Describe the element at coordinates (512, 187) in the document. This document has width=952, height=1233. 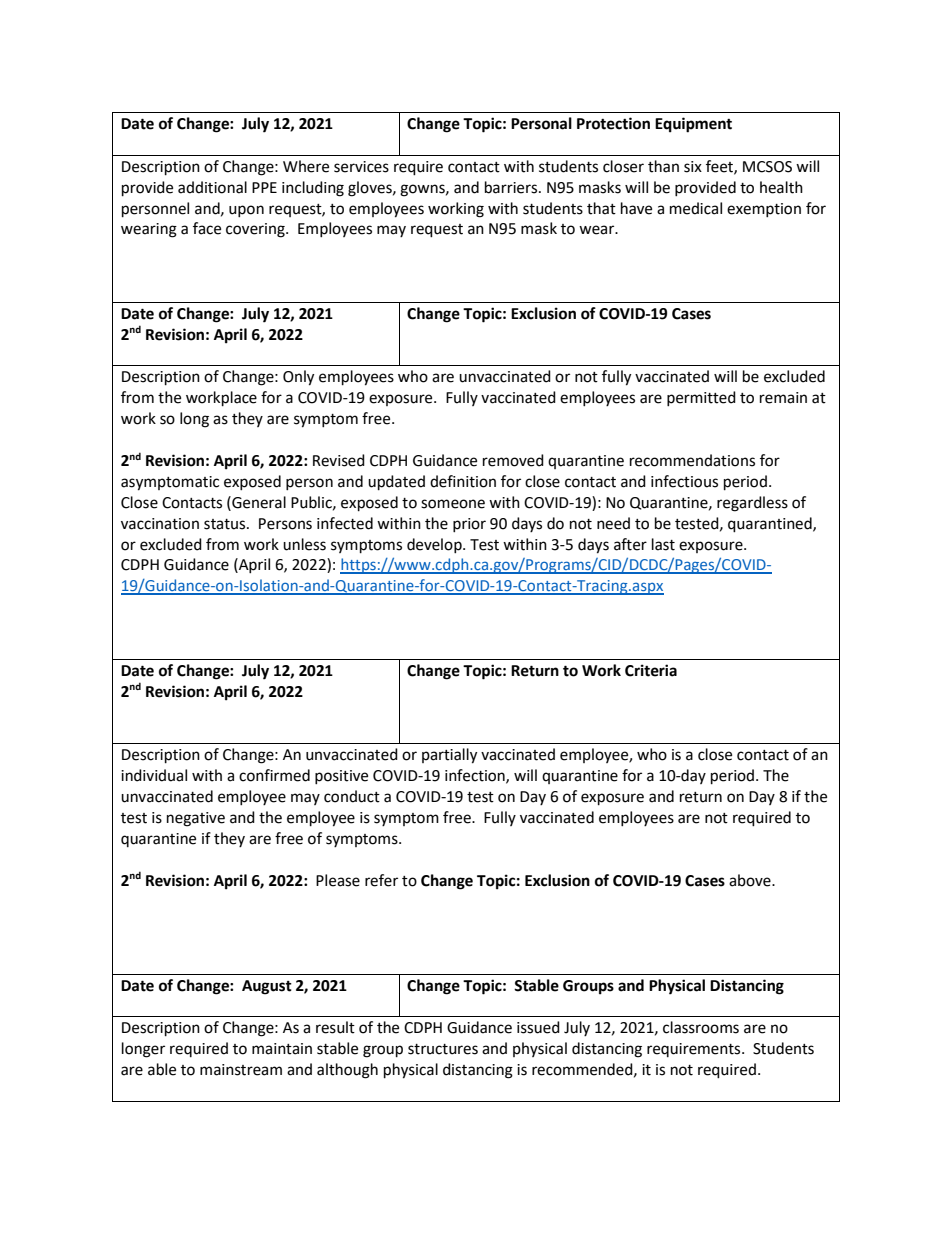
I see `barriers` at that location.
